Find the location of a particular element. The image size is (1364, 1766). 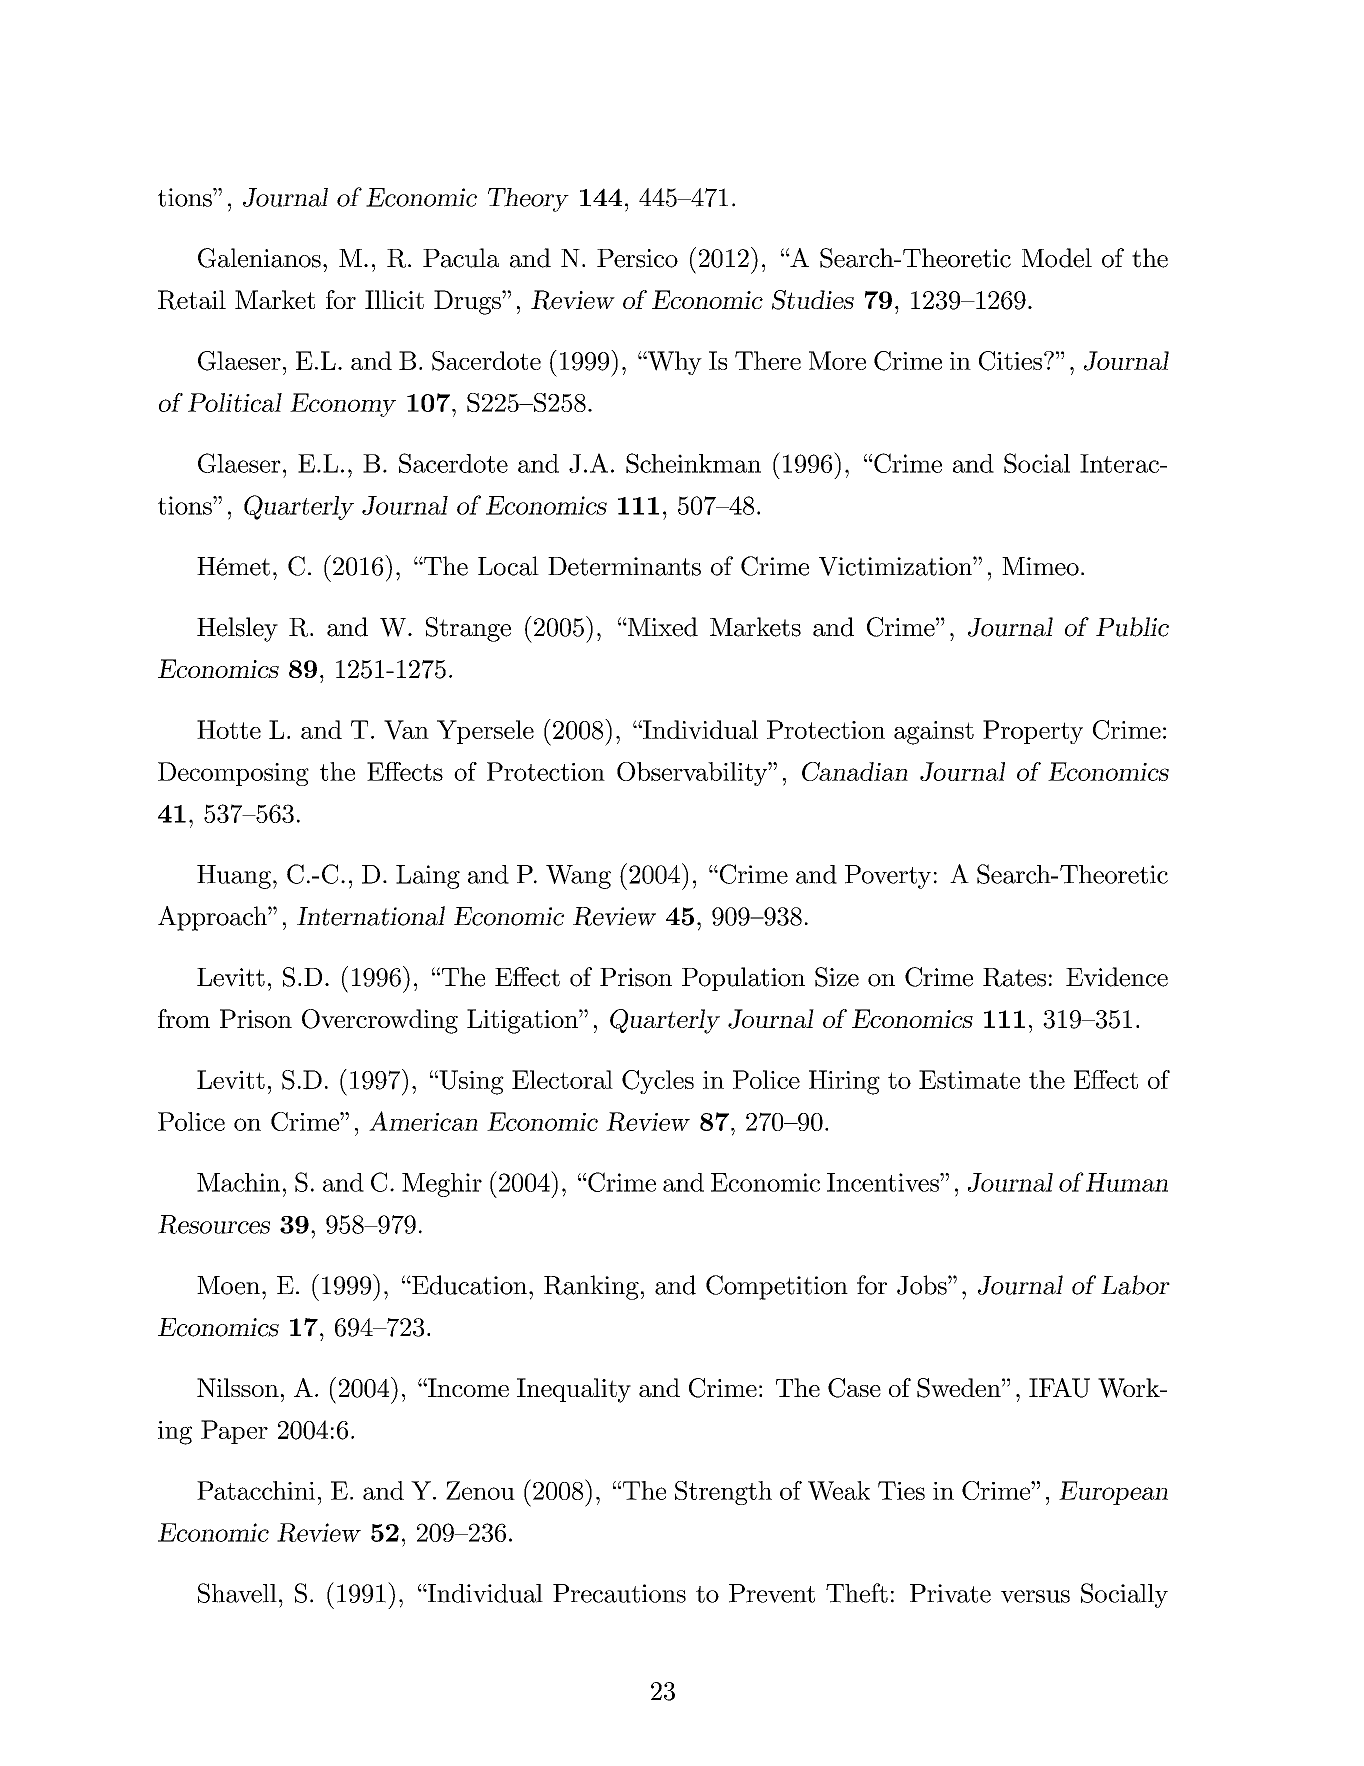

Huang is located at coordinates (234, 877).
